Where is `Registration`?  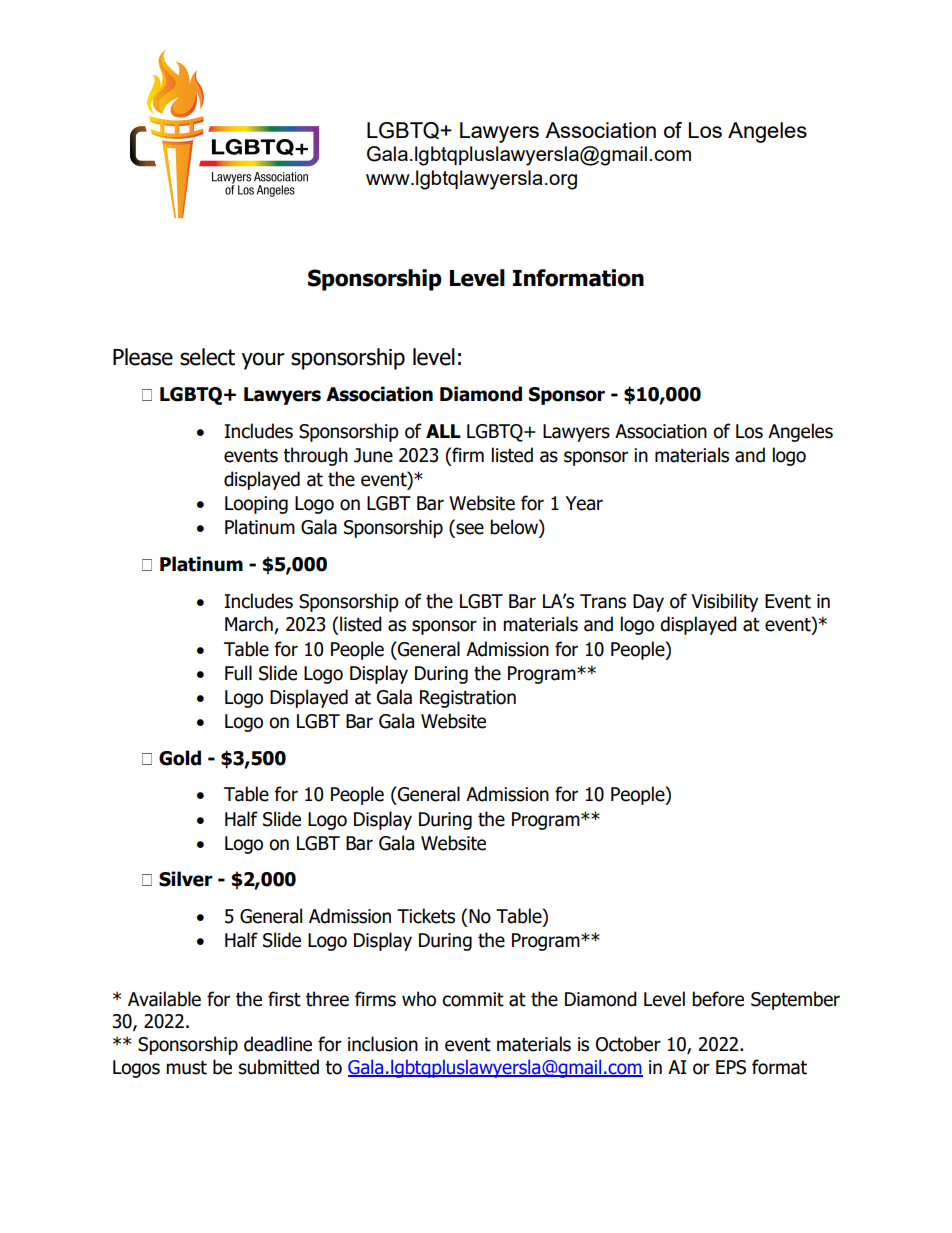 Registration is located at coordinates (468, 699).
